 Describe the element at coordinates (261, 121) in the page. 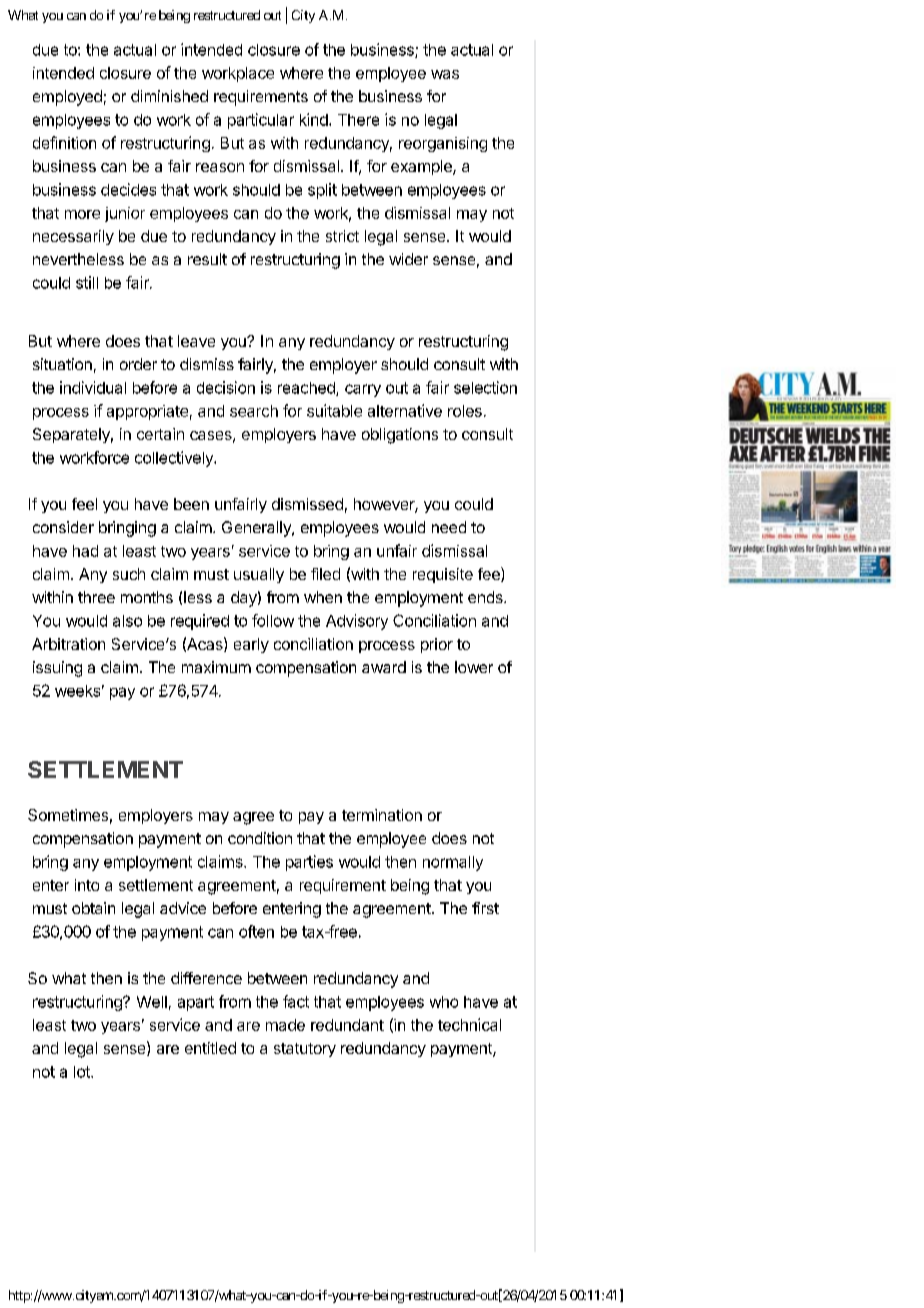

I see `particular` at that location.
